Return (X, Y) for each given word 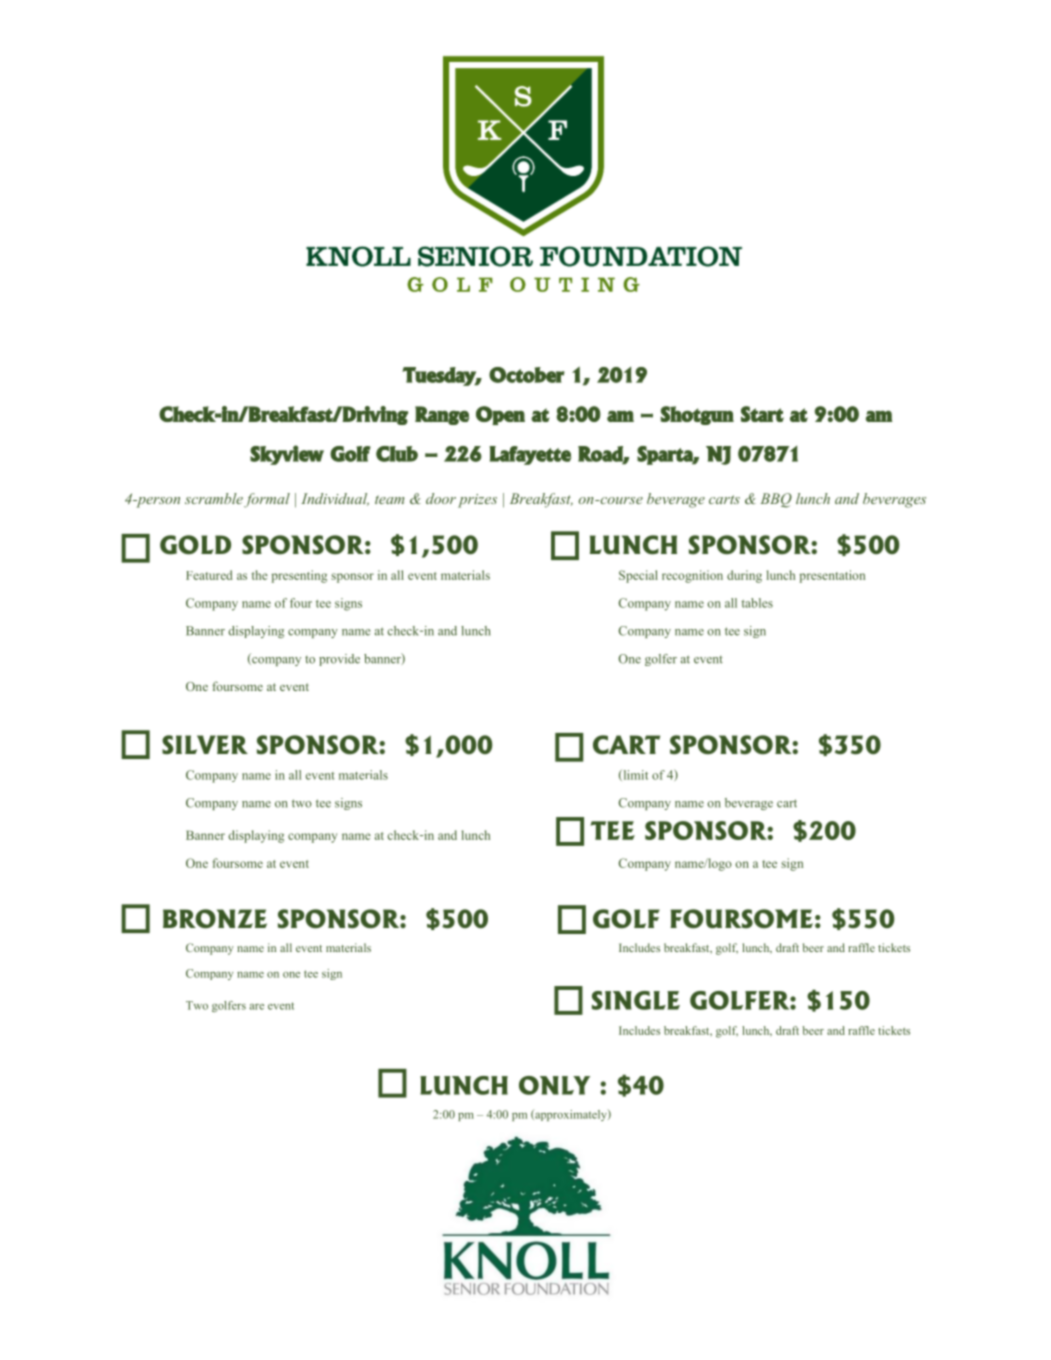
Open (500, 415)
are (257, 1007)
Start (762, 414)
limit (634, 775)
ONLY (554, 1085)
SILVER (205, 745)
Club (397, 454)
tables (757, 603)
